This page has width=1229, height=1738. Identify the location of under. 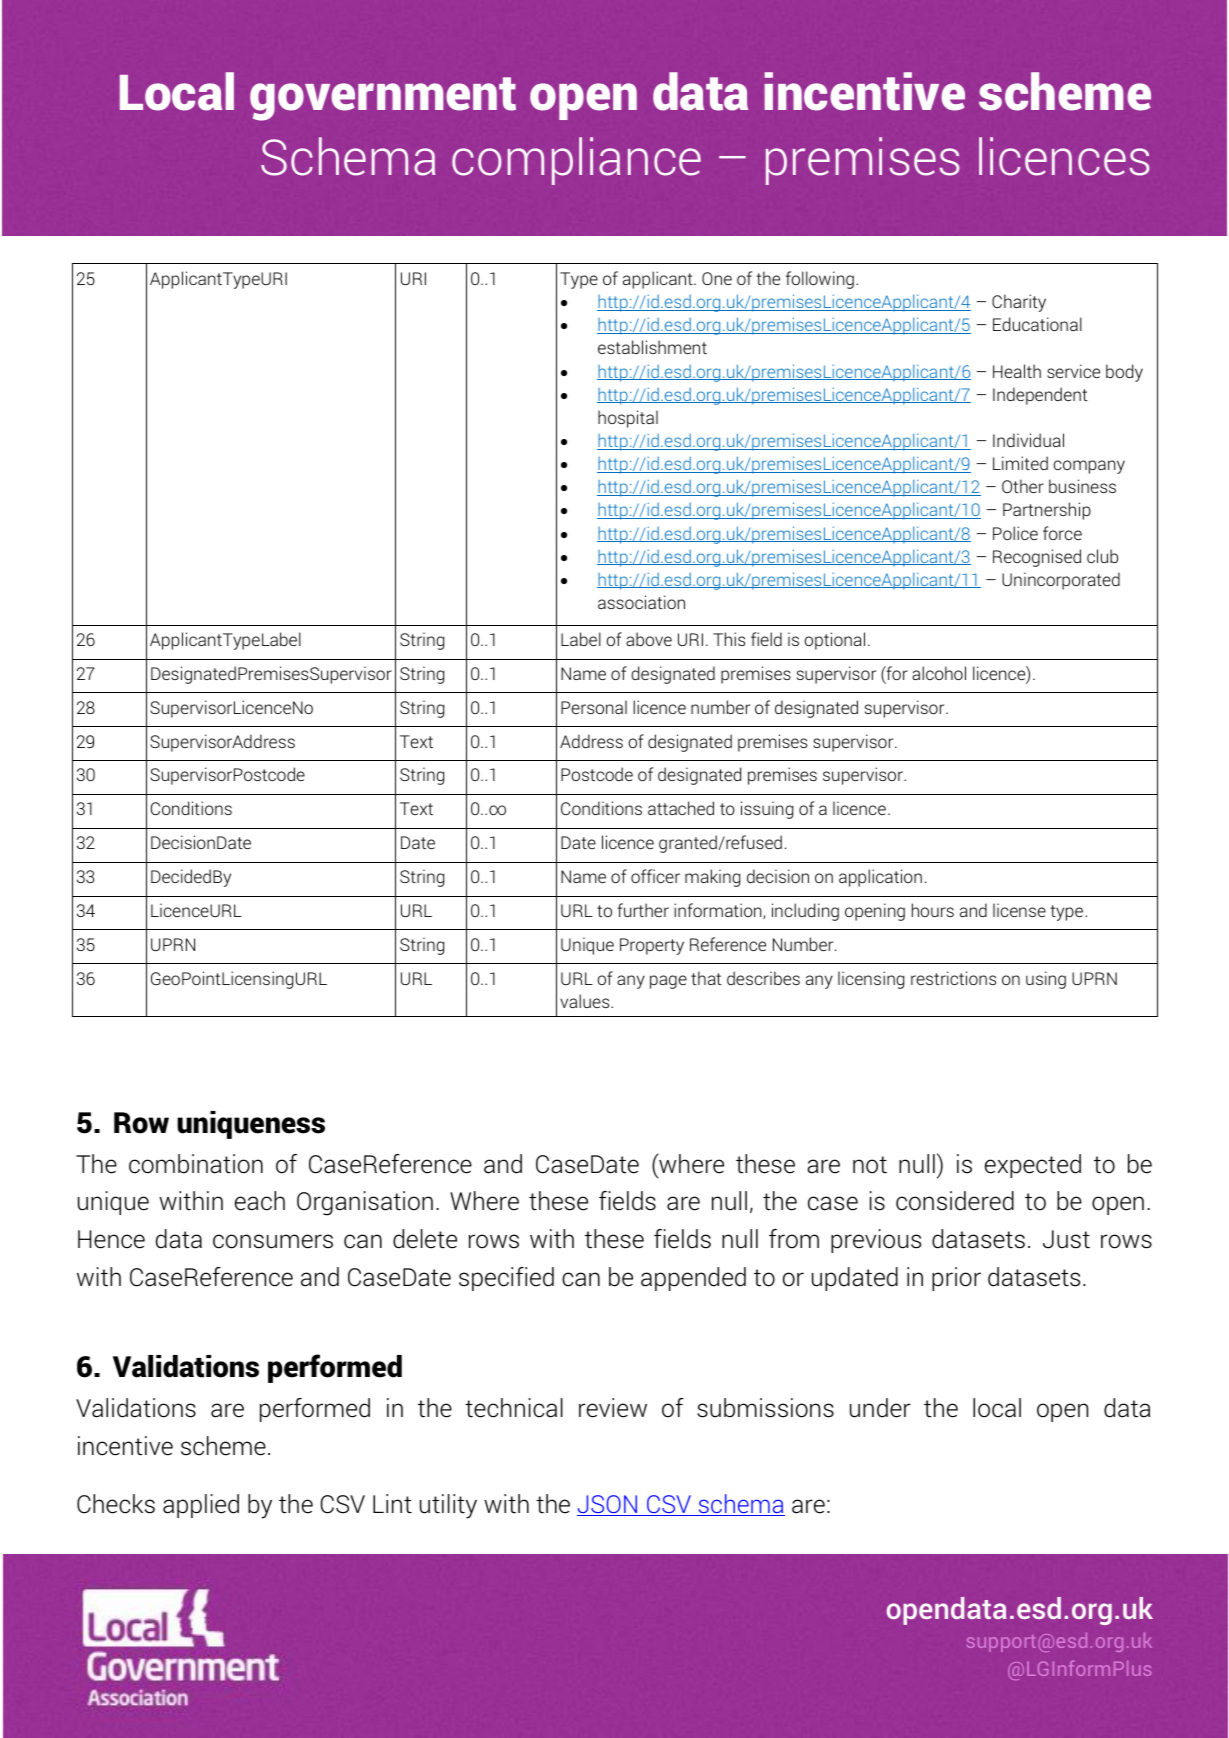
(880, 1408).
